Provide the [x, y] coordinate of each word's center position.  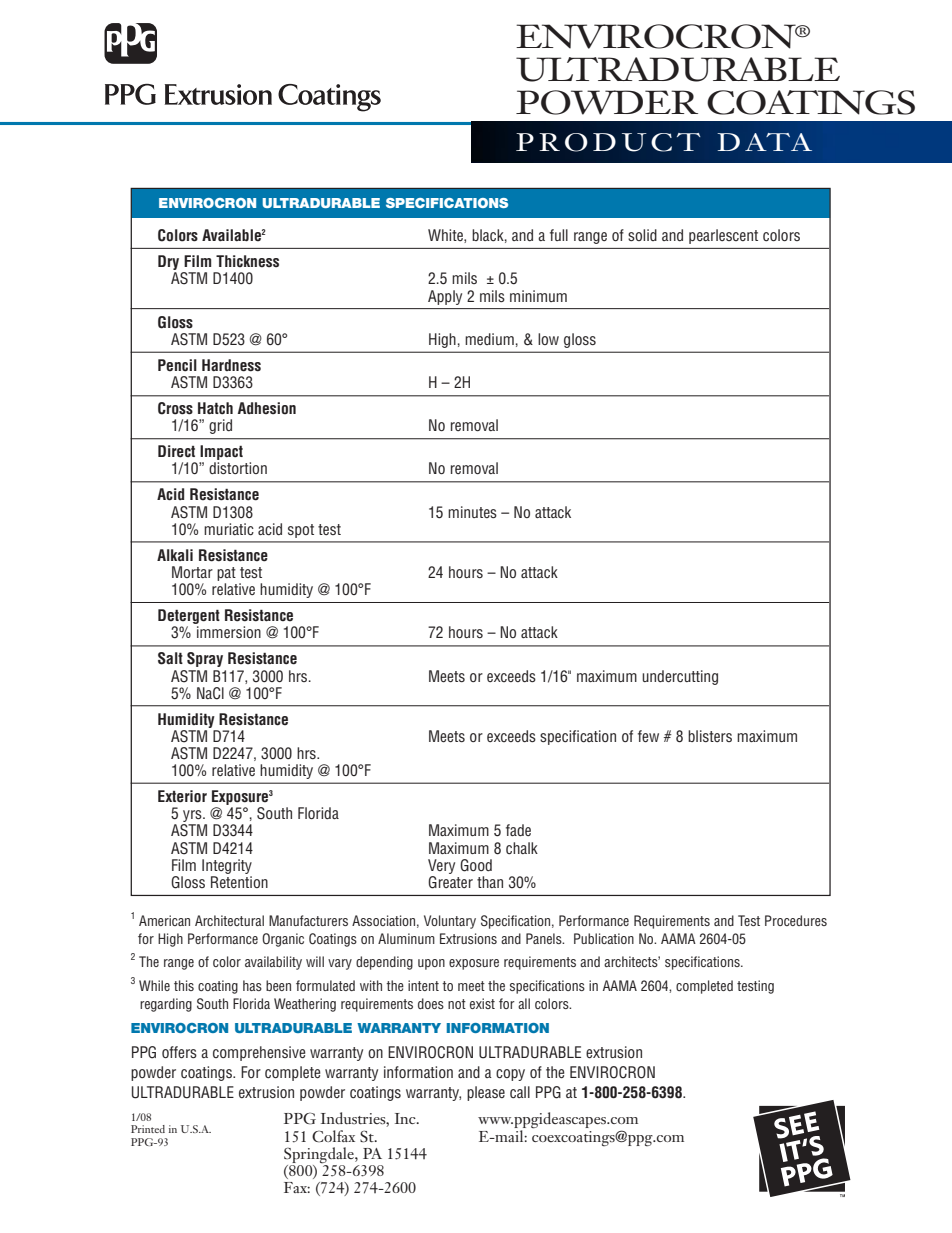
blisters [710, 736]
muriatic [229, 529]
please [486, 1093]
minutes [472, 512]
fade [518, 830]
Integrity [227, 866]
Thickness [247, 261]
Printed [148, 1129]
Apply [445, 297]
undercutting [680, 677]
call [520, 1092]
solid [642, 235]
